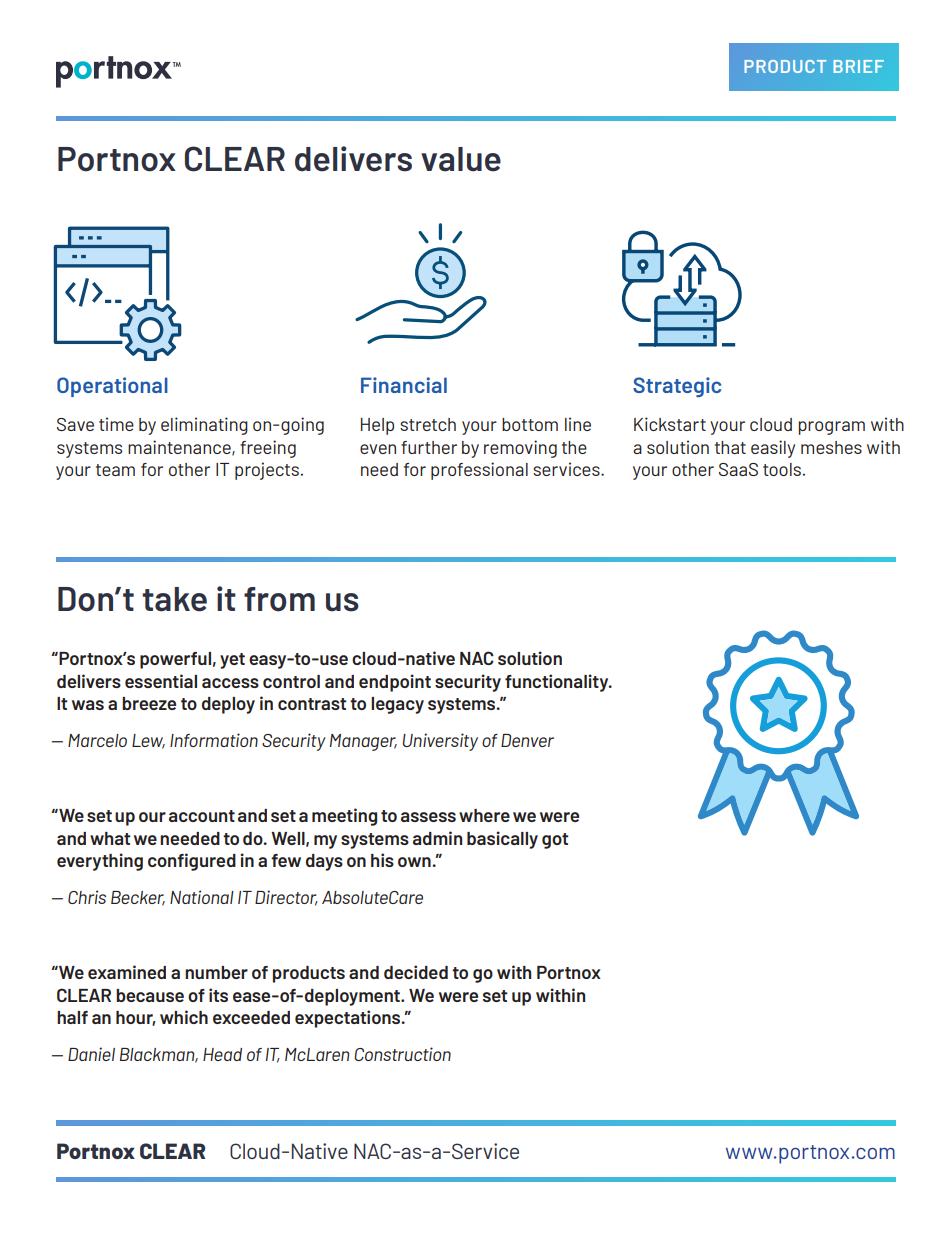  I want to click on professional, so click(479, 471).
